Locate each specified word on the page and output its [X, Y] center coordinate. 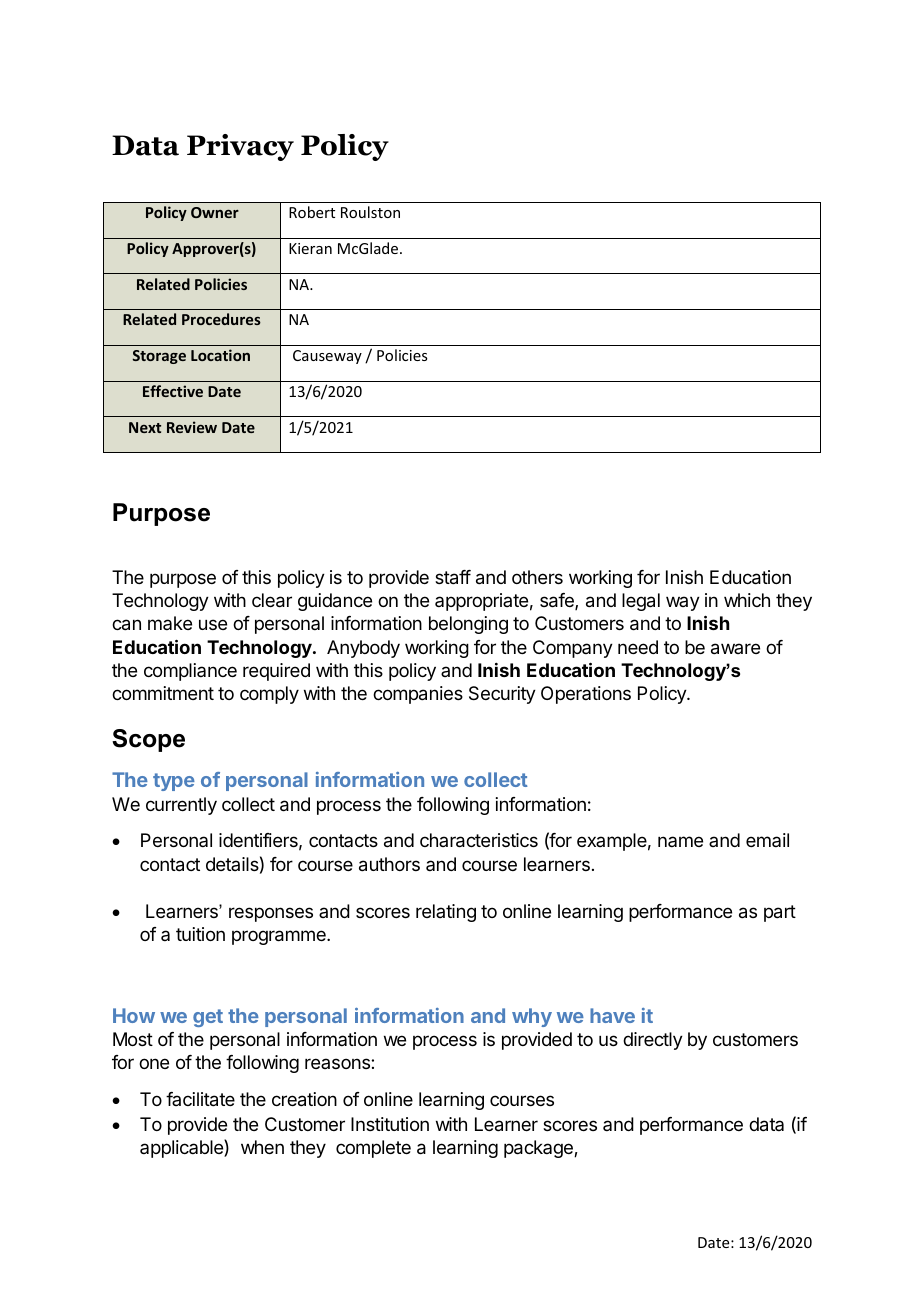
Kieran [310, 248]
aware [735, 649]
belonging [468, 625]
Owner [215, 212]
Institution [390, 1124]
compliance [190, 672]
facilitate [200, 1099]
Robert [312, 212]
